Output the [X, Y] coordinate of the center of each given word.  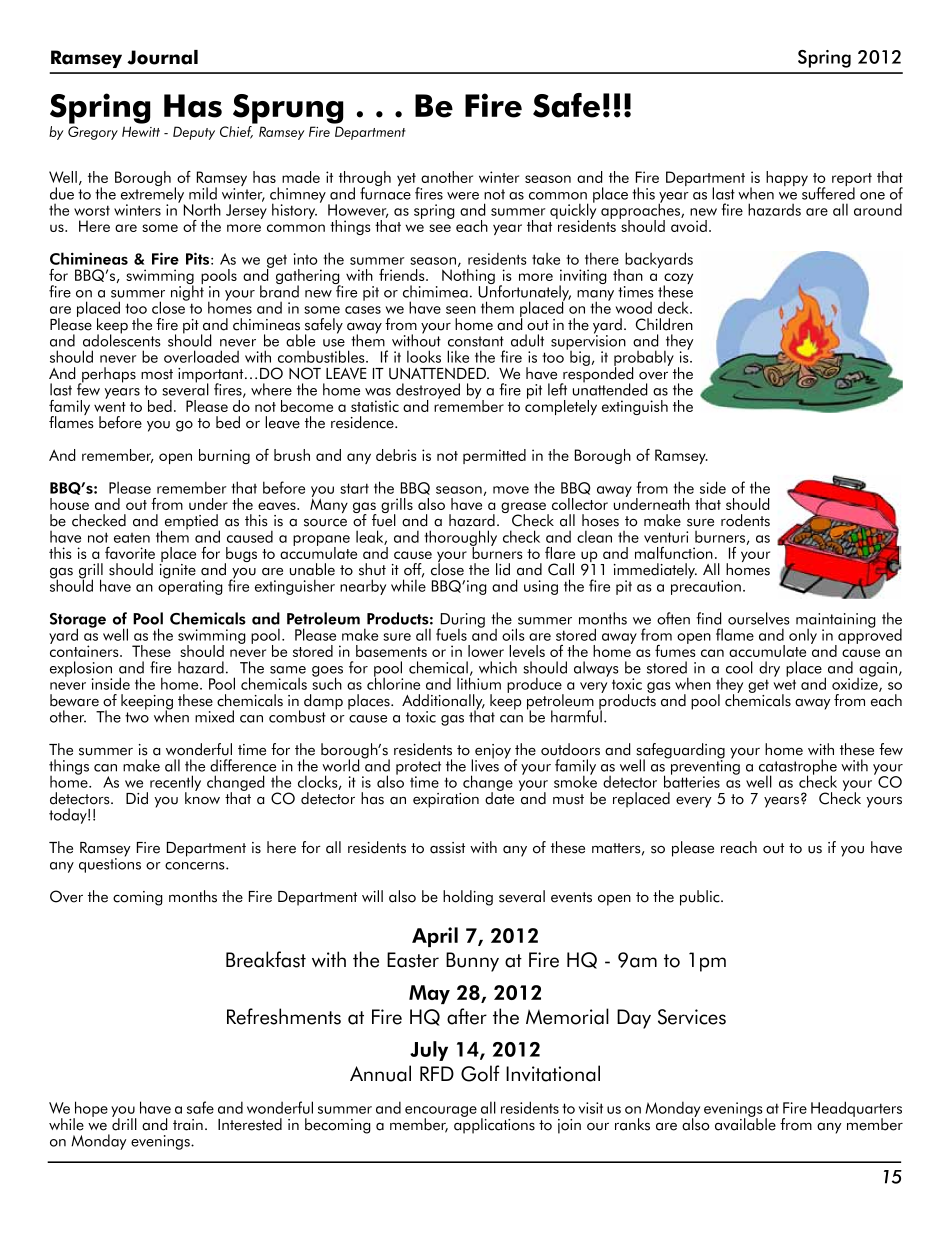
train [188, 1125]
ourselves [759, 618]
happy [787, 178]
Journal [162, 57]
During [461, 621]
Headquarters [856, 1110]
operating [190, 586]
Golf [480, 1073]
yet [407, 181]
